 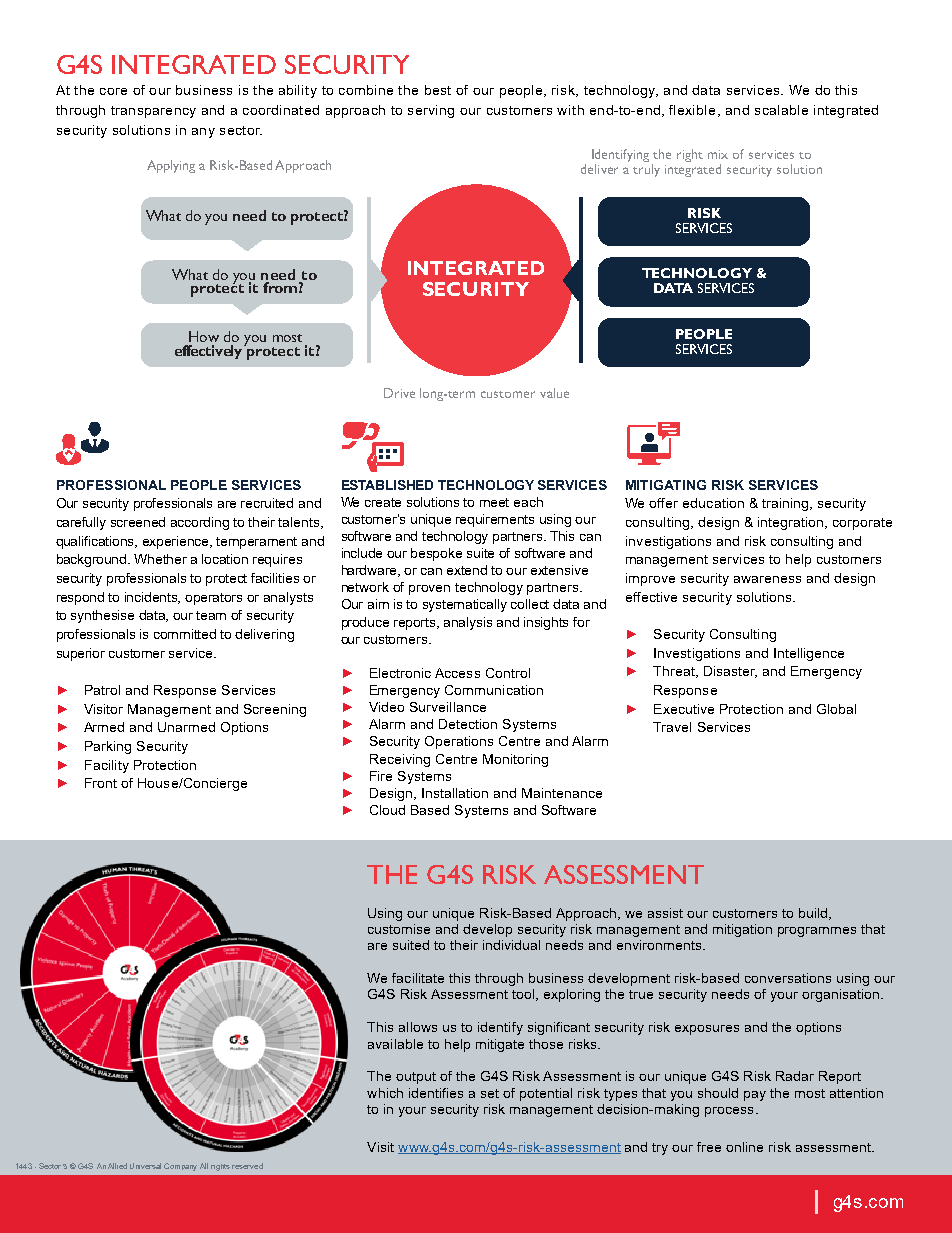 What do you see at coordinates (786, 504) in the screenshot?
I see `training` at bounding box center [786, 504].
